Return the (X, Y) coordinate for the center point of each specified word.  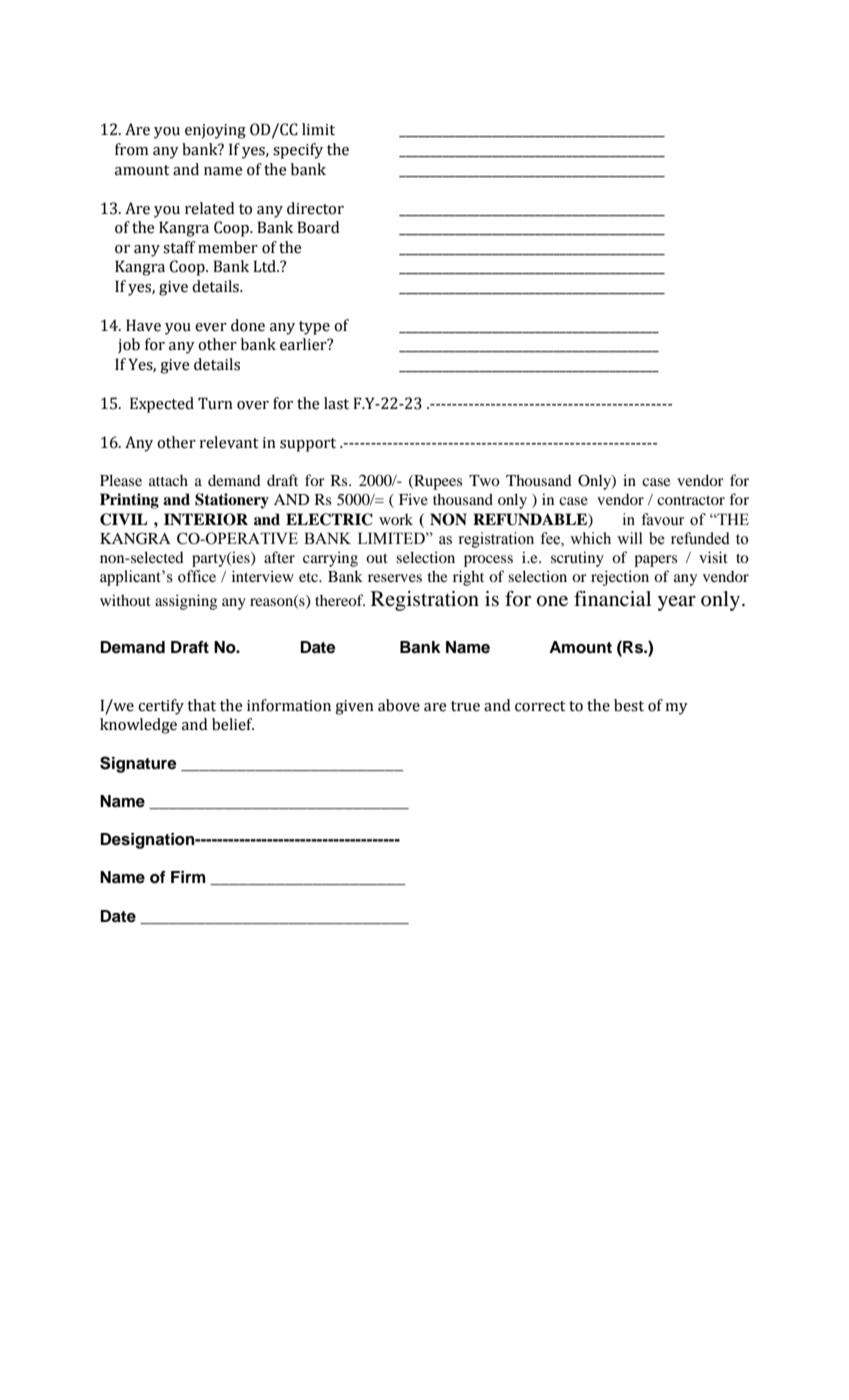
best (629, 705)
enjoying (215, 131)
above (399, 705)
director (315, 208)
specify (298, 151)
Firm (188, 877)
